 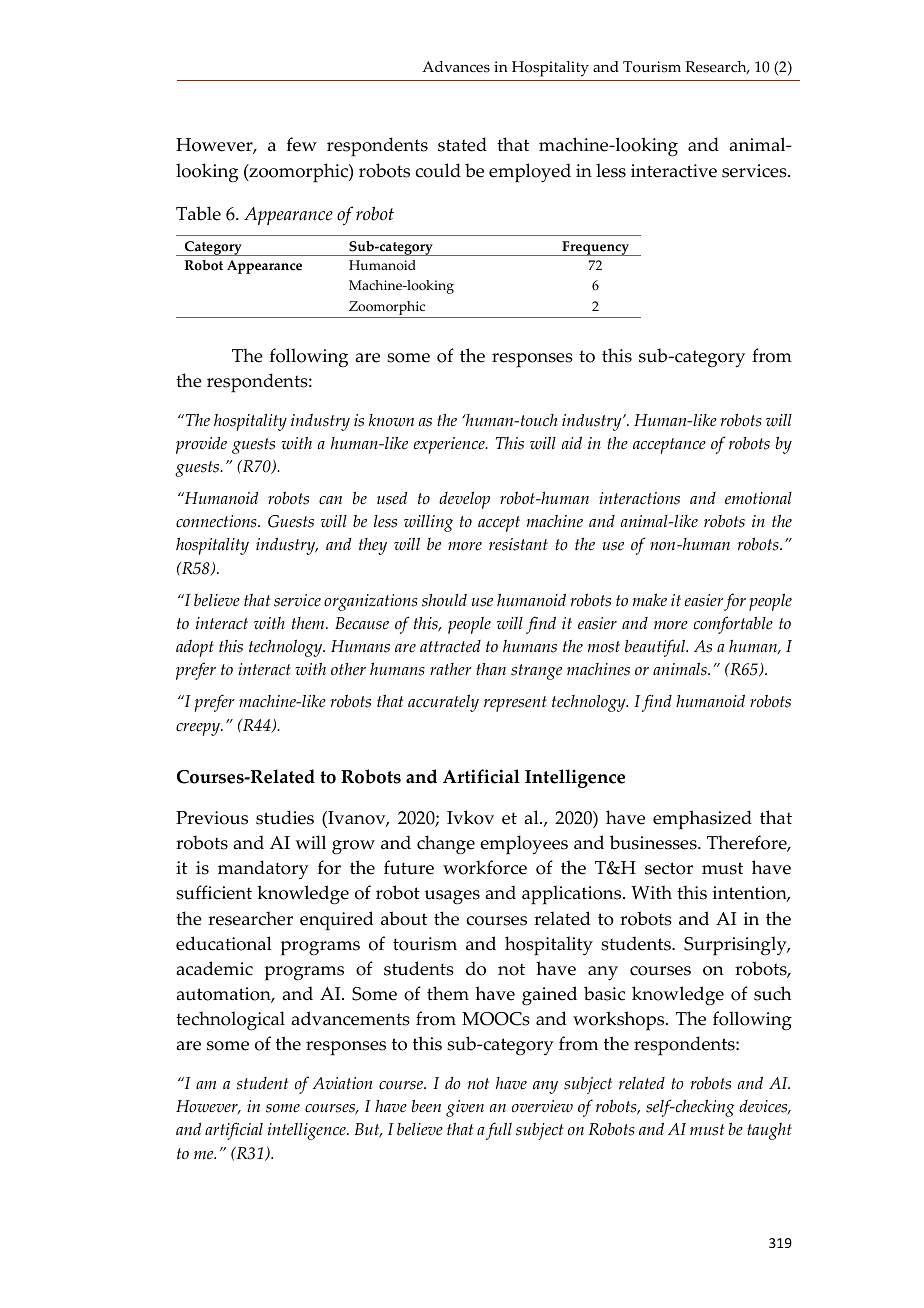 I want to click on adopt, so click(x=195, y=648).
